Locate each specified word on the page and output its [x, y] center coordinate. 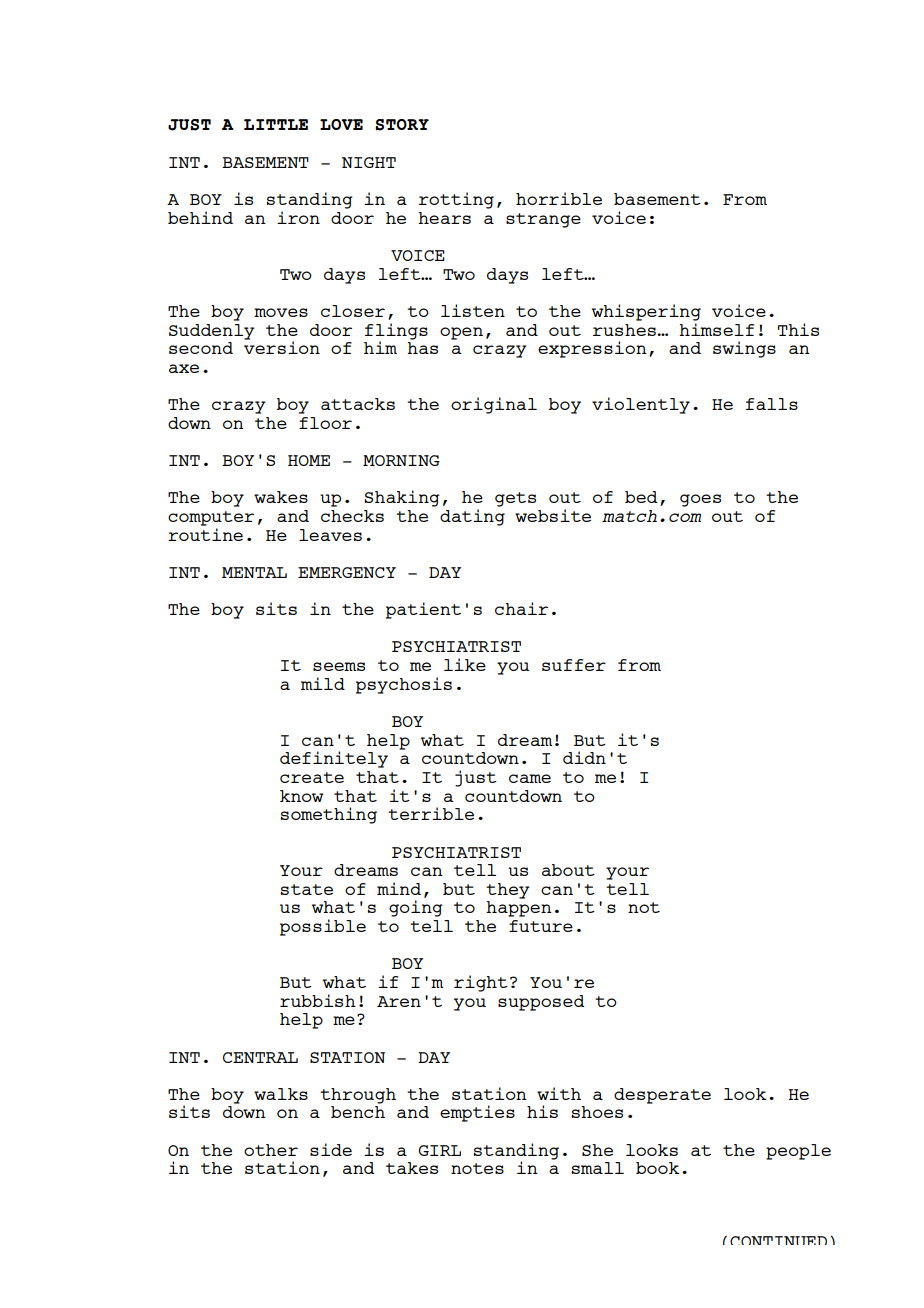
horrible [559, 198]
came [530, 778]
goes [700, 500]
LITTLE [276, 124]
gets [515, 499]
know [301, 796]
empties [477, 1113]
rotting [456, 200]
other [271, 1150]
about [568, 870]
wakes [281, 497]
